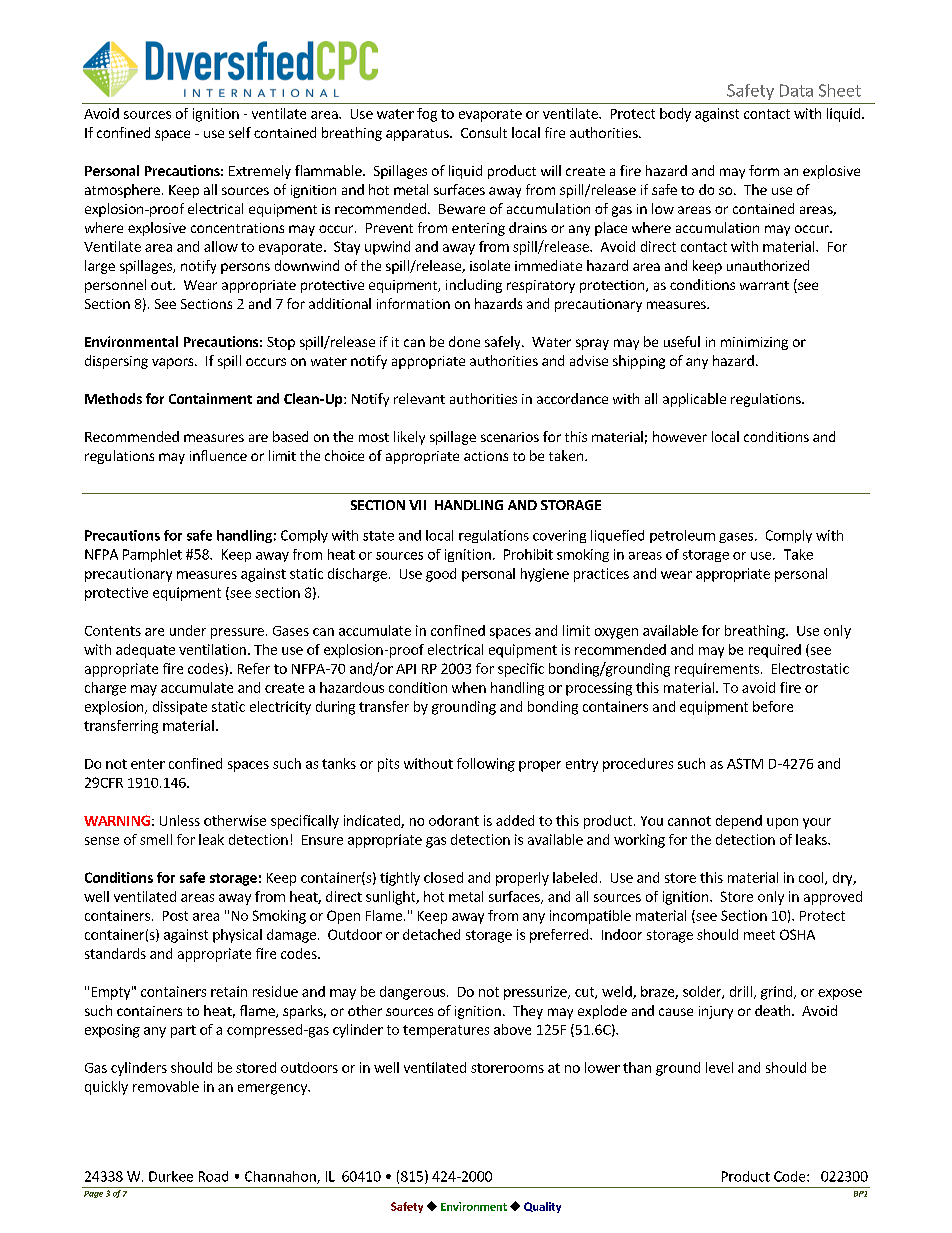  Describe the element at coordinates (454, 820) in the screenshot. I see `odorant` at that location.
